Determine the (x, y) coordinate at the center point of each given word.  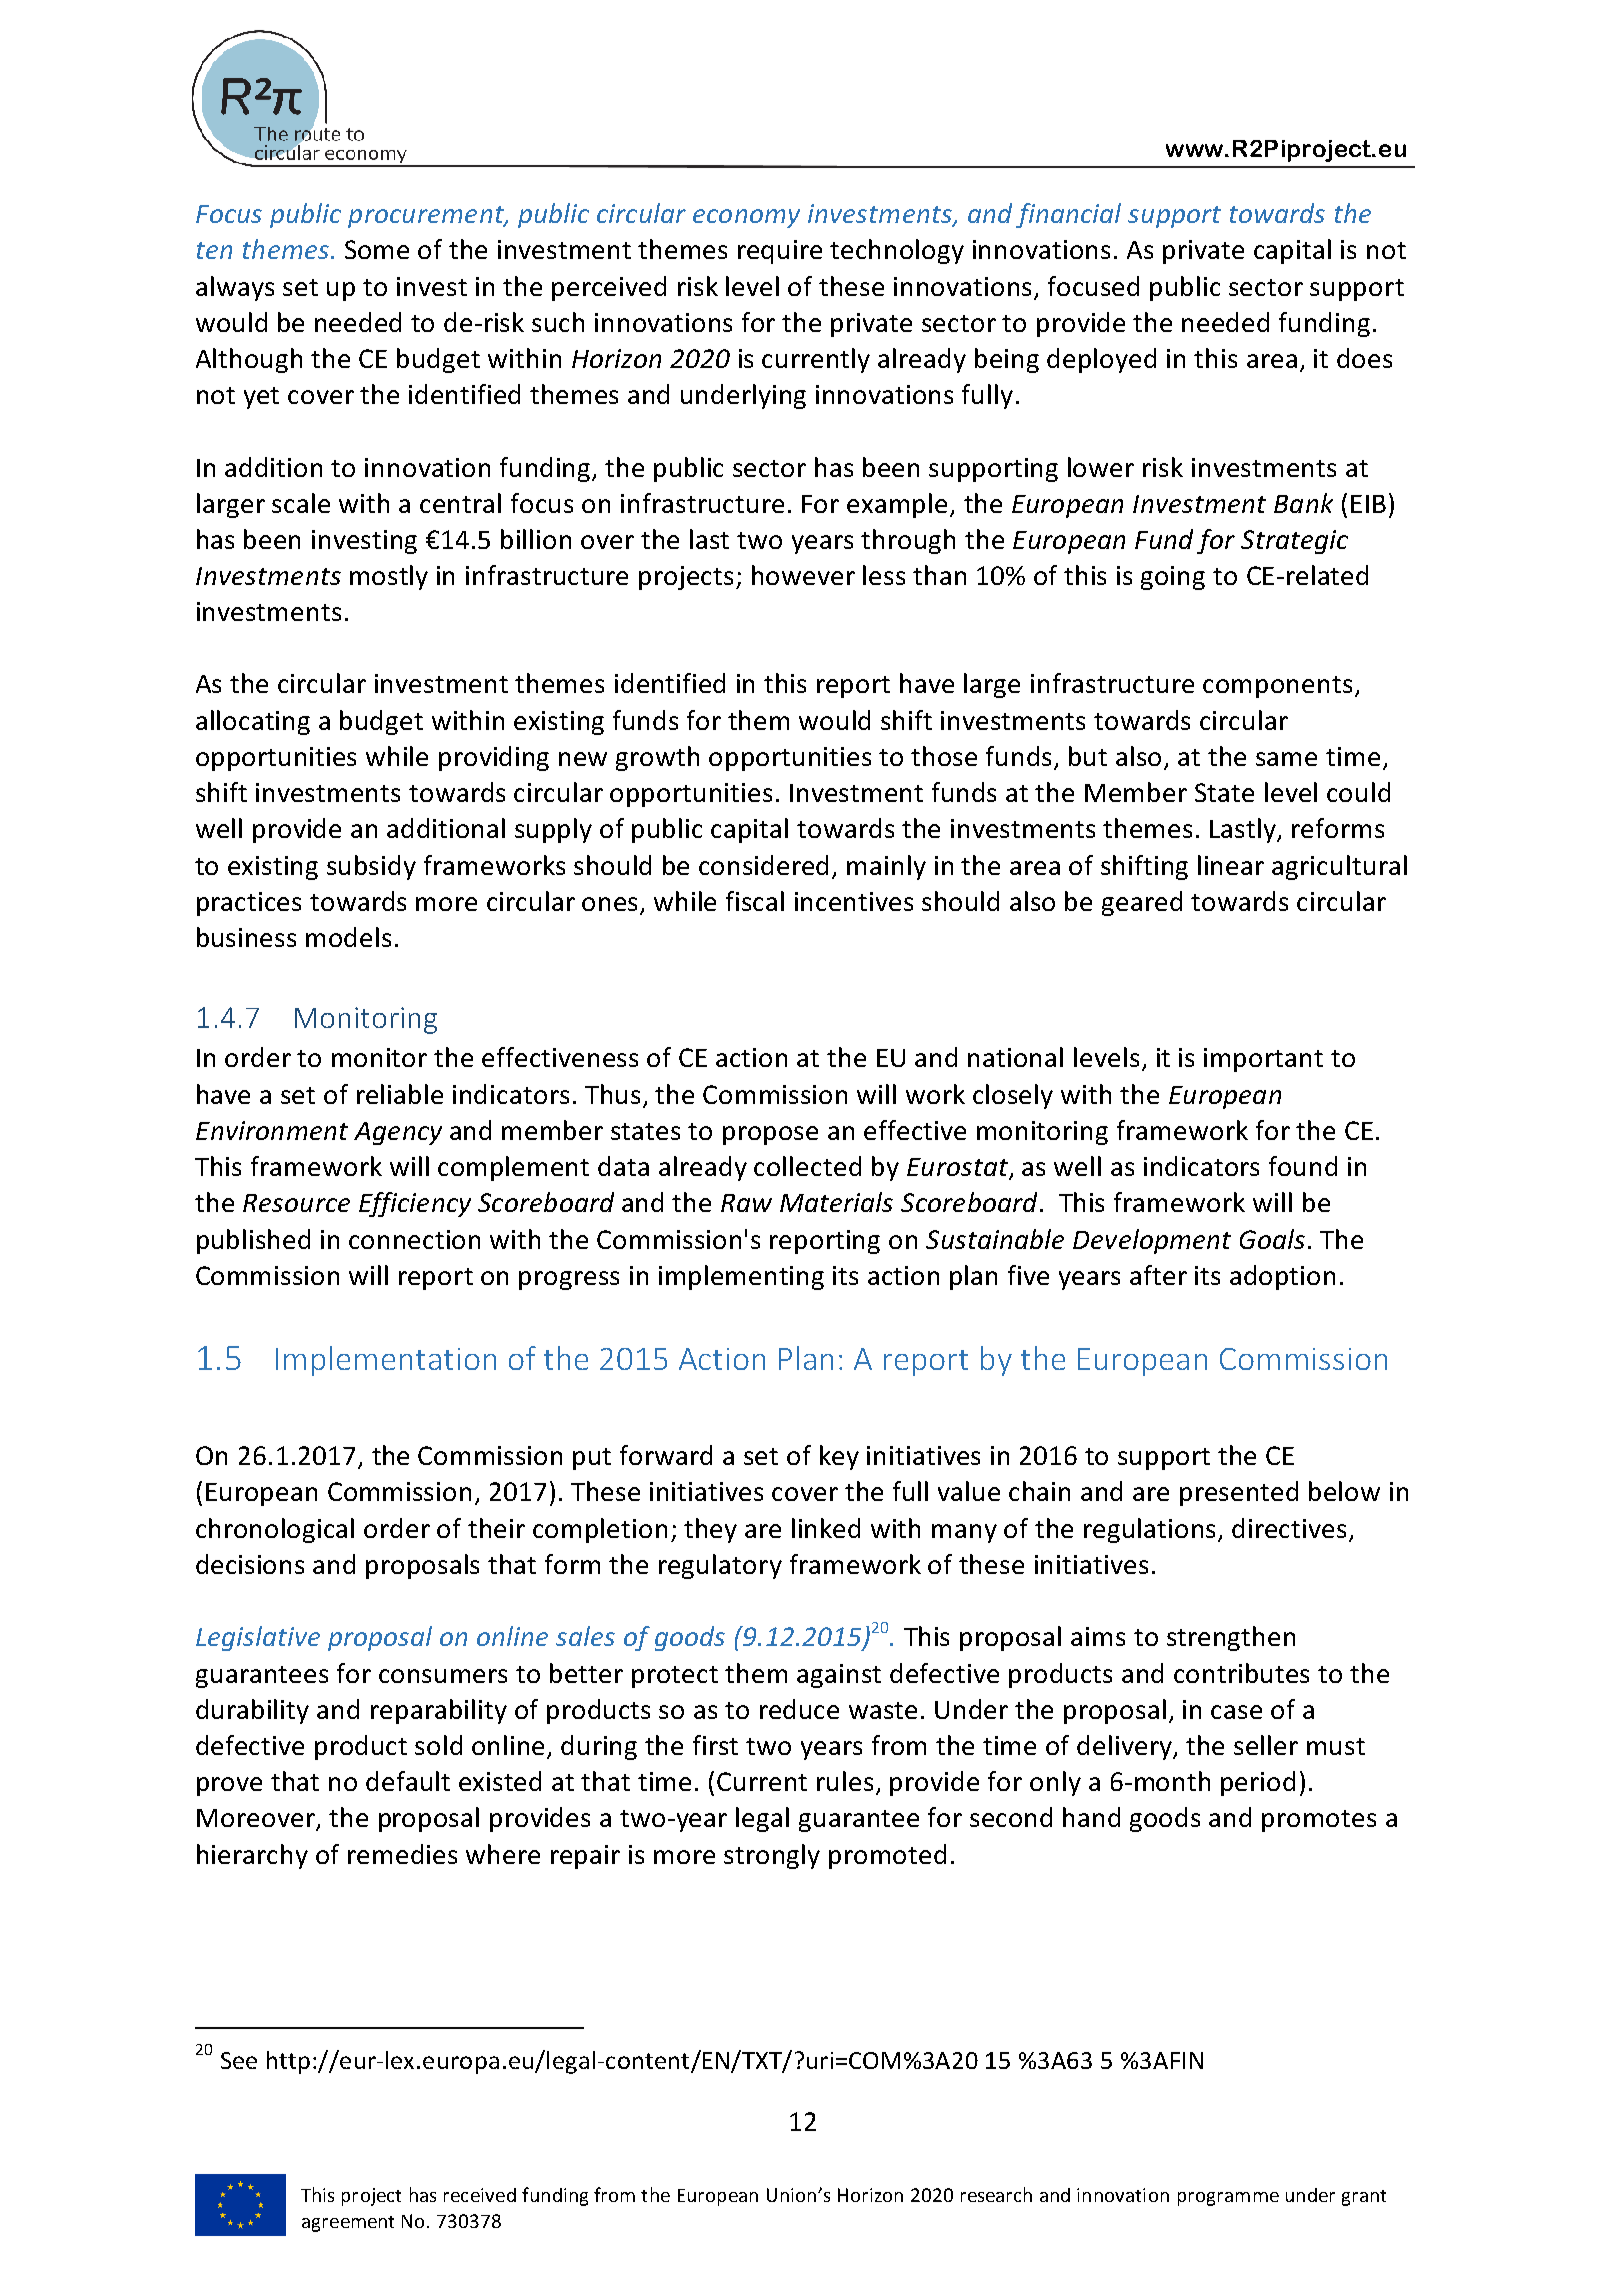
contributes (1241, 1673)
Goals (1272, 1239)
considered (763, 865)
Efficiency (415, 1204)
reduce (799, 1709)
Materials (836, 1202)
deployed (1101, 360)
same (1286, 759)
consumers (443, 1676)
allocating (253, 722)
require (780, 252)
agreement (348, 2224)
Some (377, 249)
